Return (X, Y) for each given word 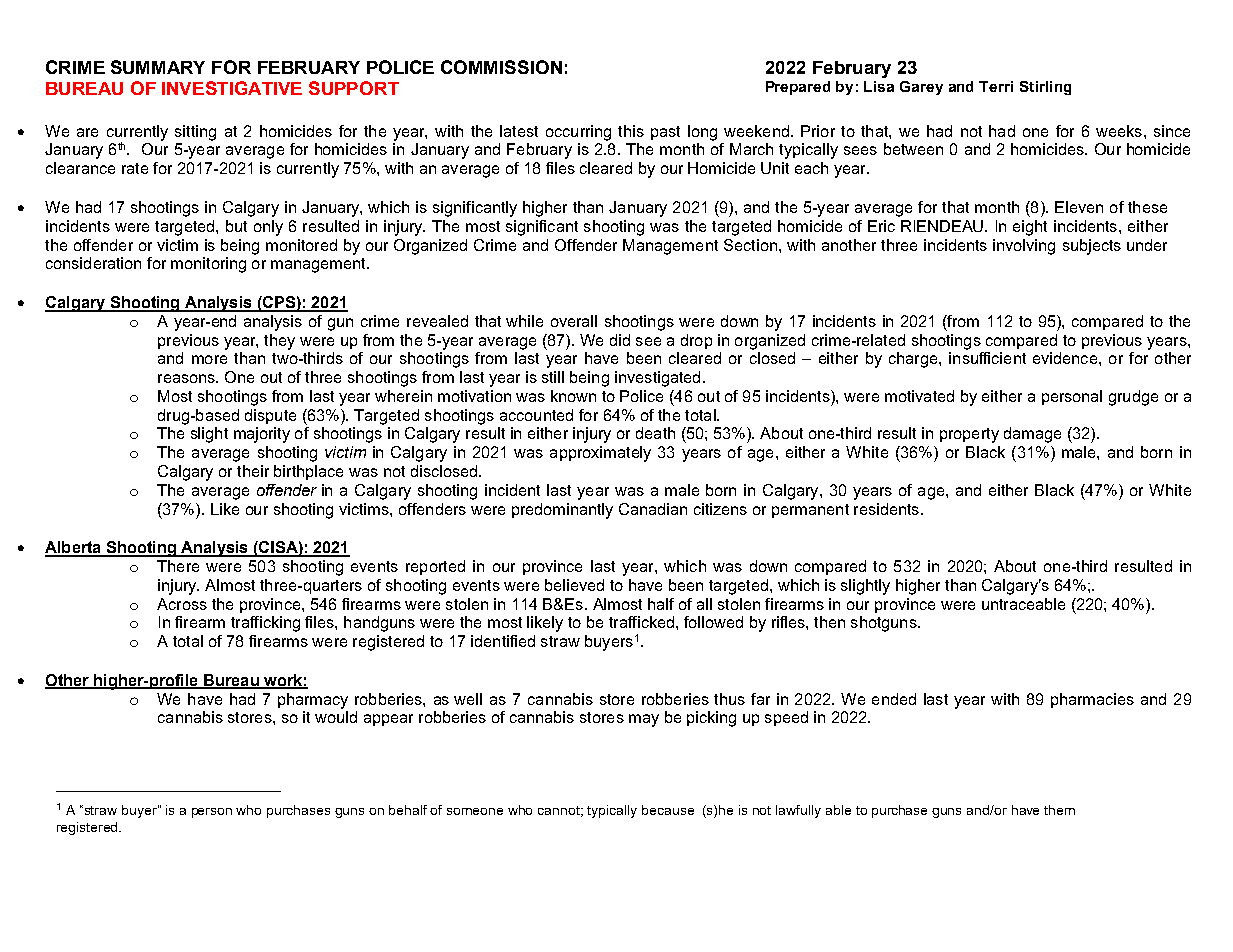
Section (750, 245)
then (829, 622)
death (655, 433)
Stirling (1045, 88)
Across (182, 604)
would (336, 717)
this (631, 131)
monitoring (208, 265)
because (668, 810)
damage (1032, 435)
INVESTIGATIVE (232, 88)
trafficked (641, 622)
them (1059, 810)
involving (1024, 247)
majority (262, 435)
